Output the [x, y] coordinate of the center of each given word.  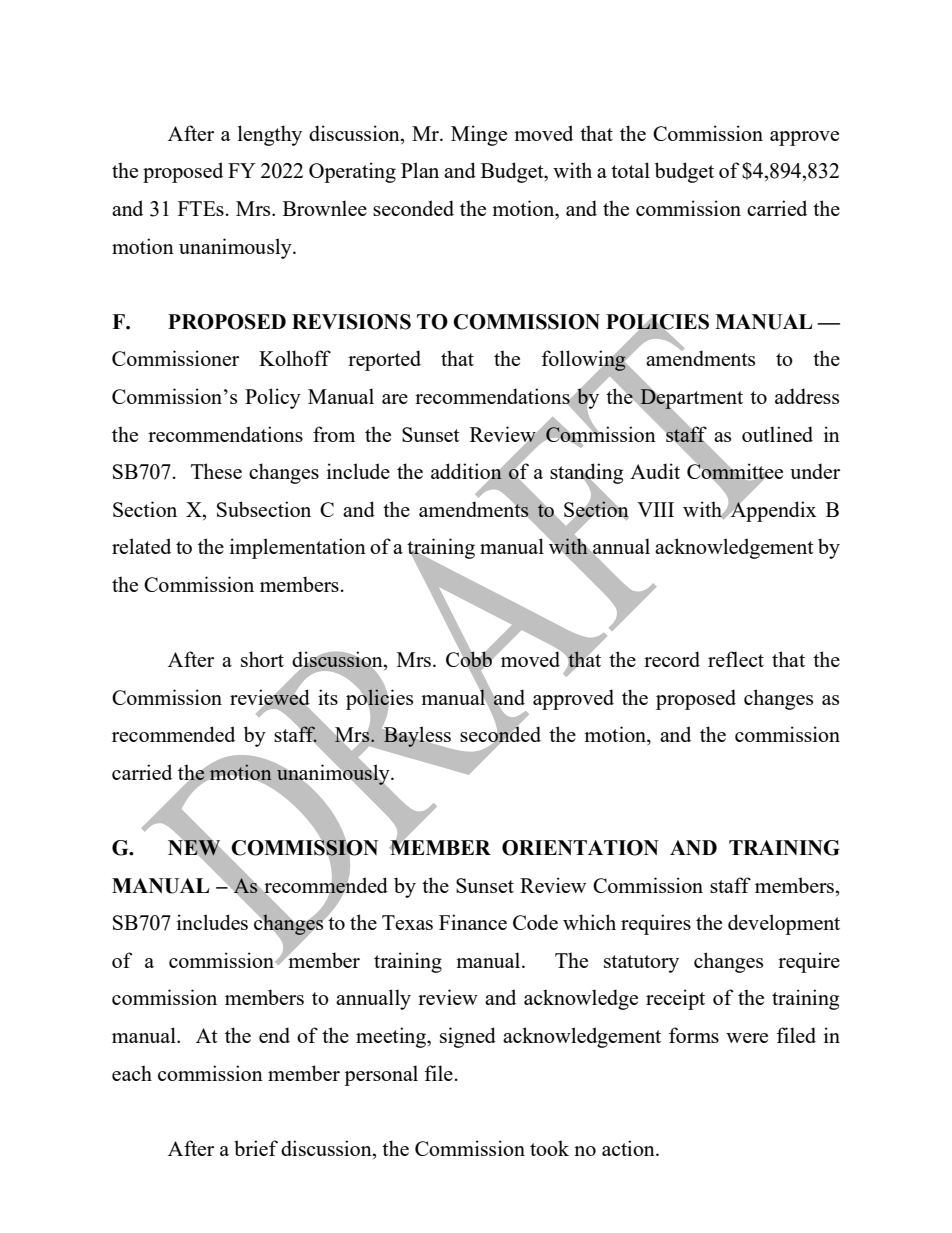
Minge [479, 135]
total [630, 170]
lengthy [270, 135]
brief [256, 1148]
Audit [655, 471]
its [328, 697]
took [549, 1148]
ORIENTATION [580, 848]
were [747, 1038]
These [216, 471]
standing [586, 474]
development [784, 924]
